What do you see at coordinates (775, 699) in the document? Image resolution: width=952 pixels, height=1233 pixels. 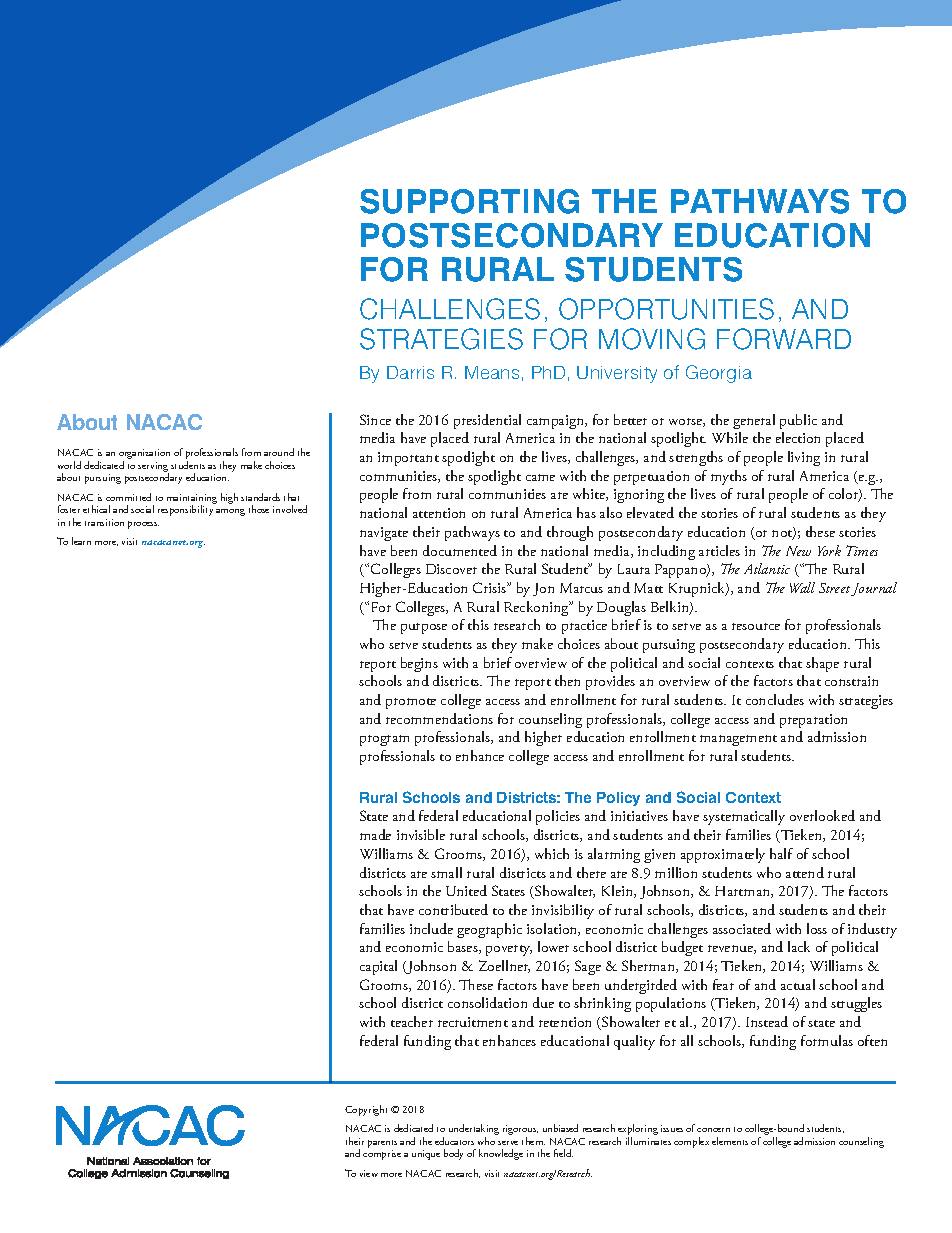 I see `concludes` at bounding box center [775, 699].
